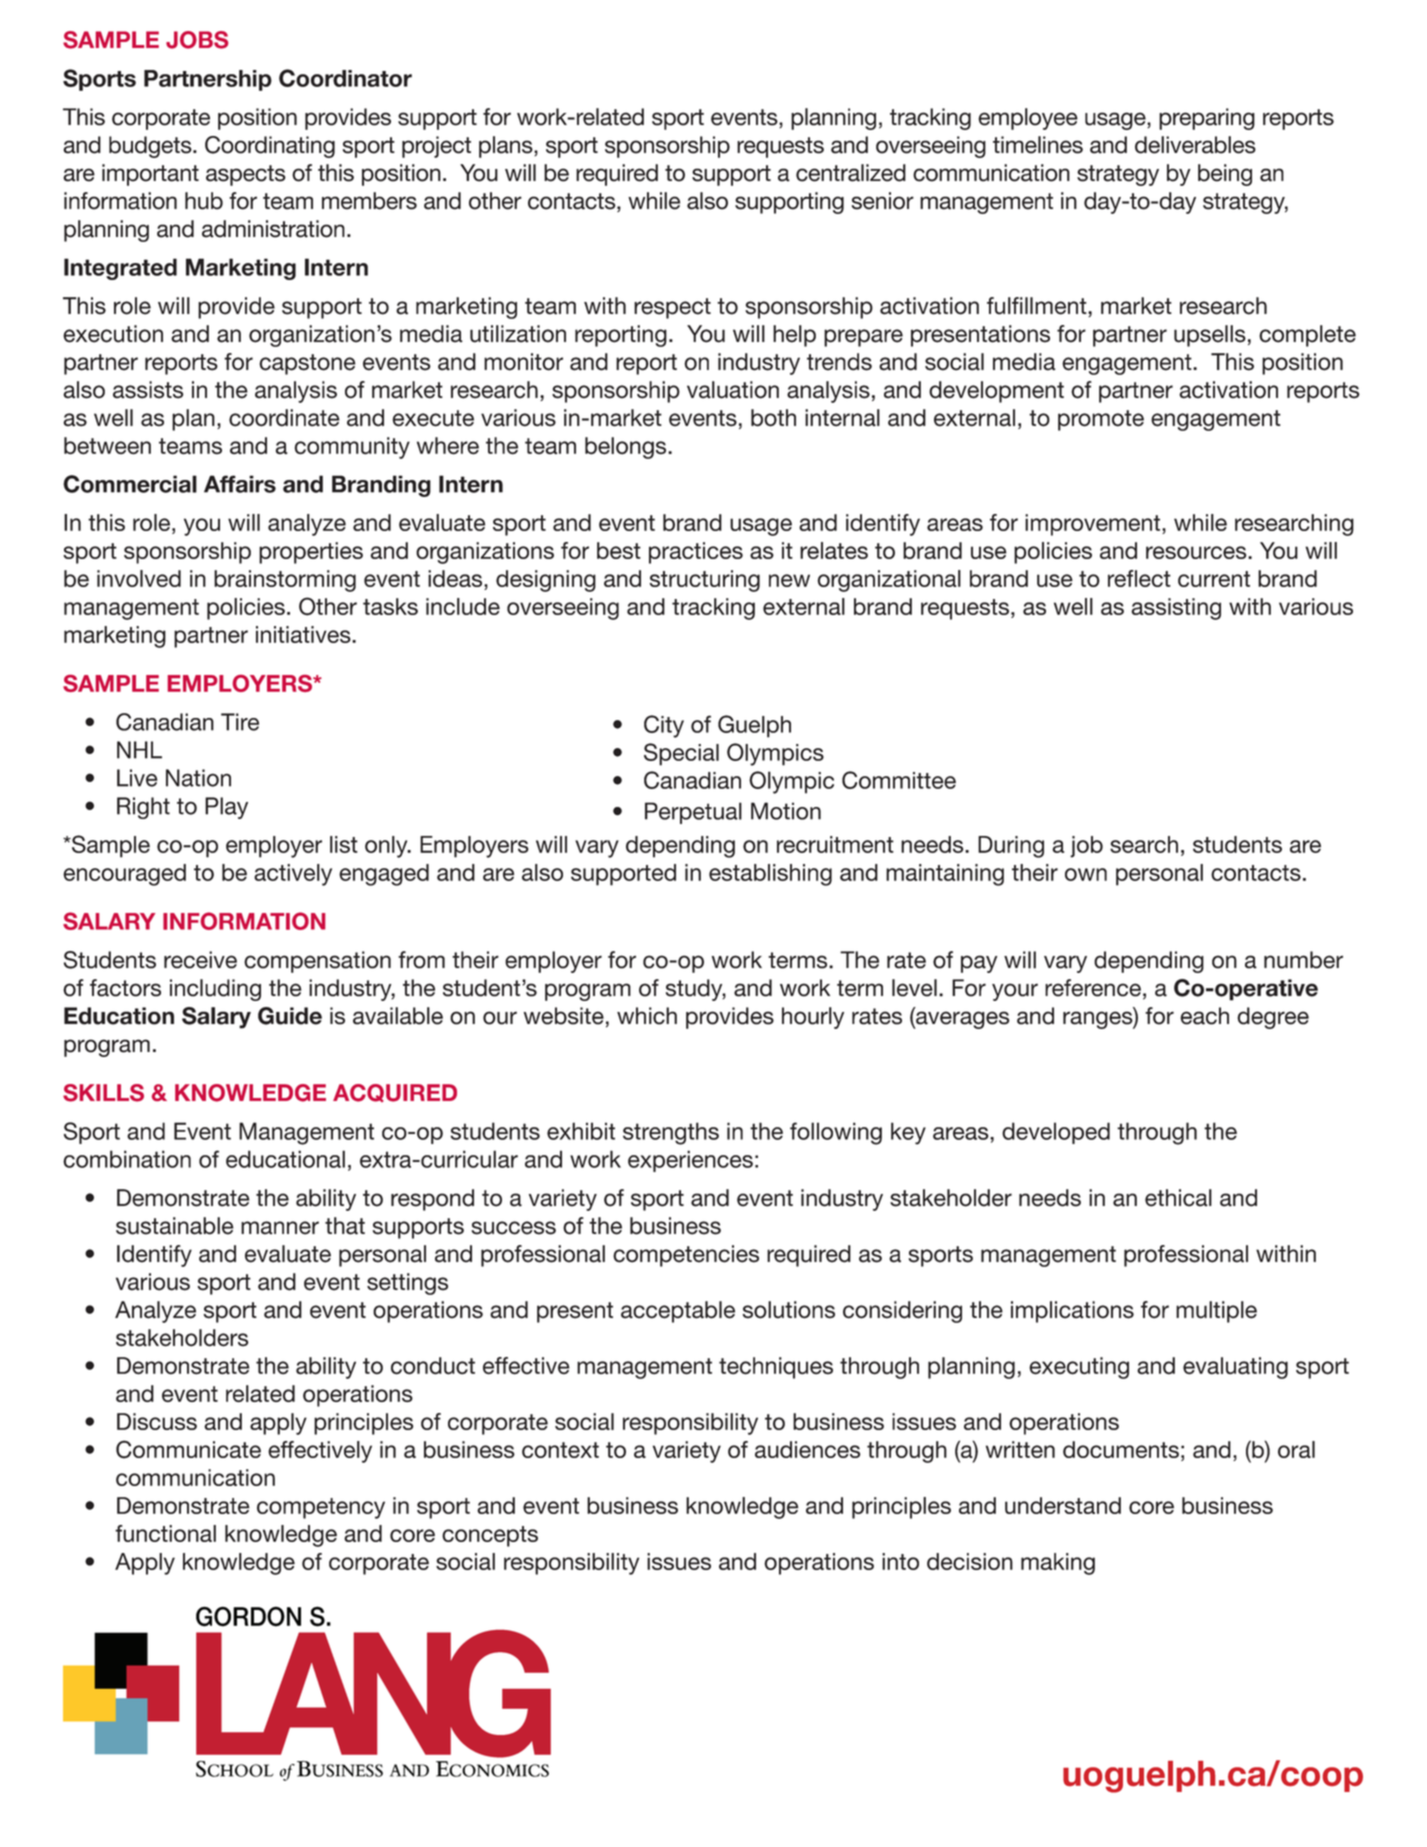  What do you see at coordinates (1086, 874) in the image?
I see `own` at bounding box center [1086, 874].
